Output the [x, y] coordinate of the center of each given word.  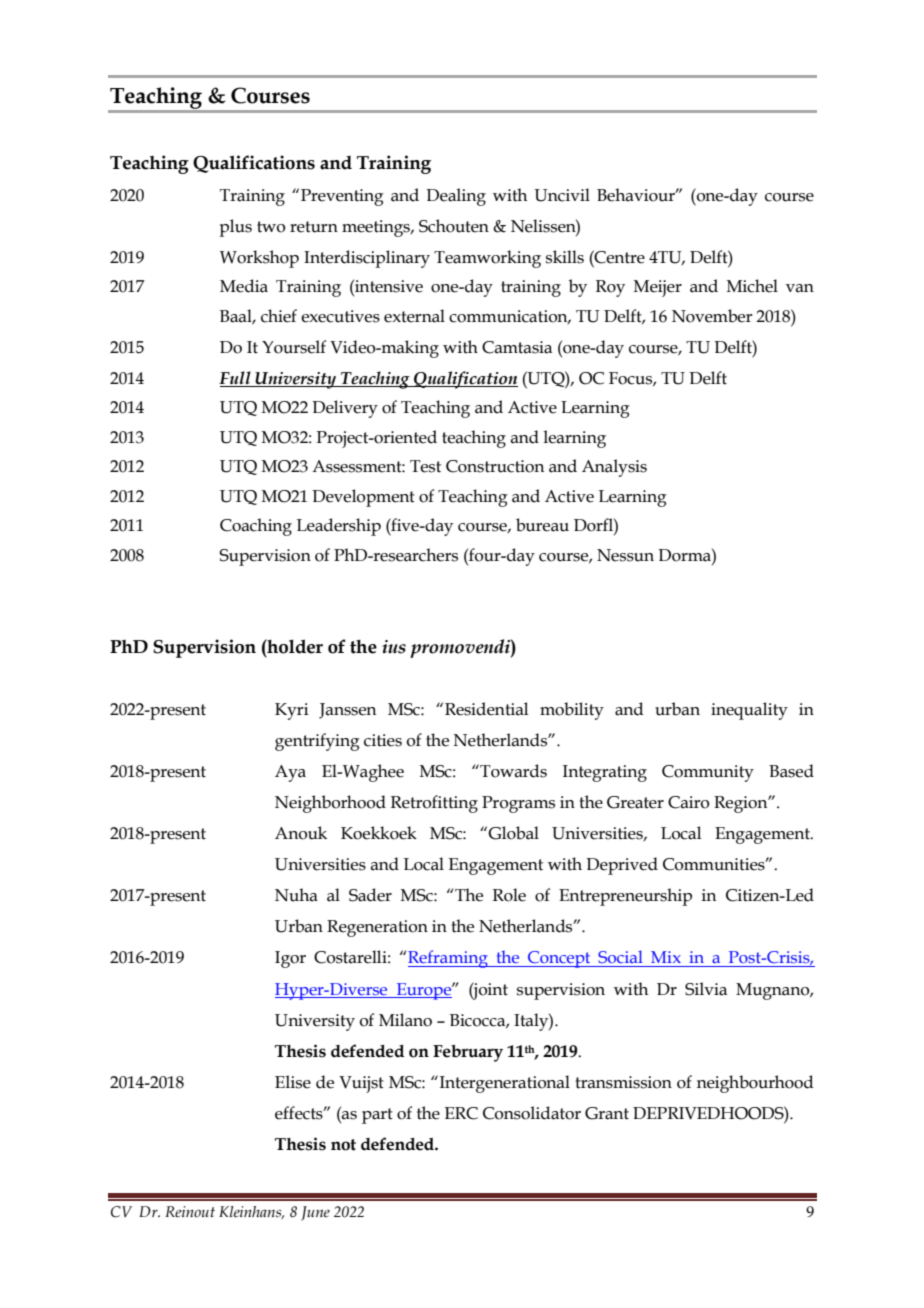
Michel [752, 286]
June [315, 1213]
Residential [486, 709]
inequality [749, 711]
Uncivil [562, 195]
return [314, 227]
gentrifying [317, 742]
